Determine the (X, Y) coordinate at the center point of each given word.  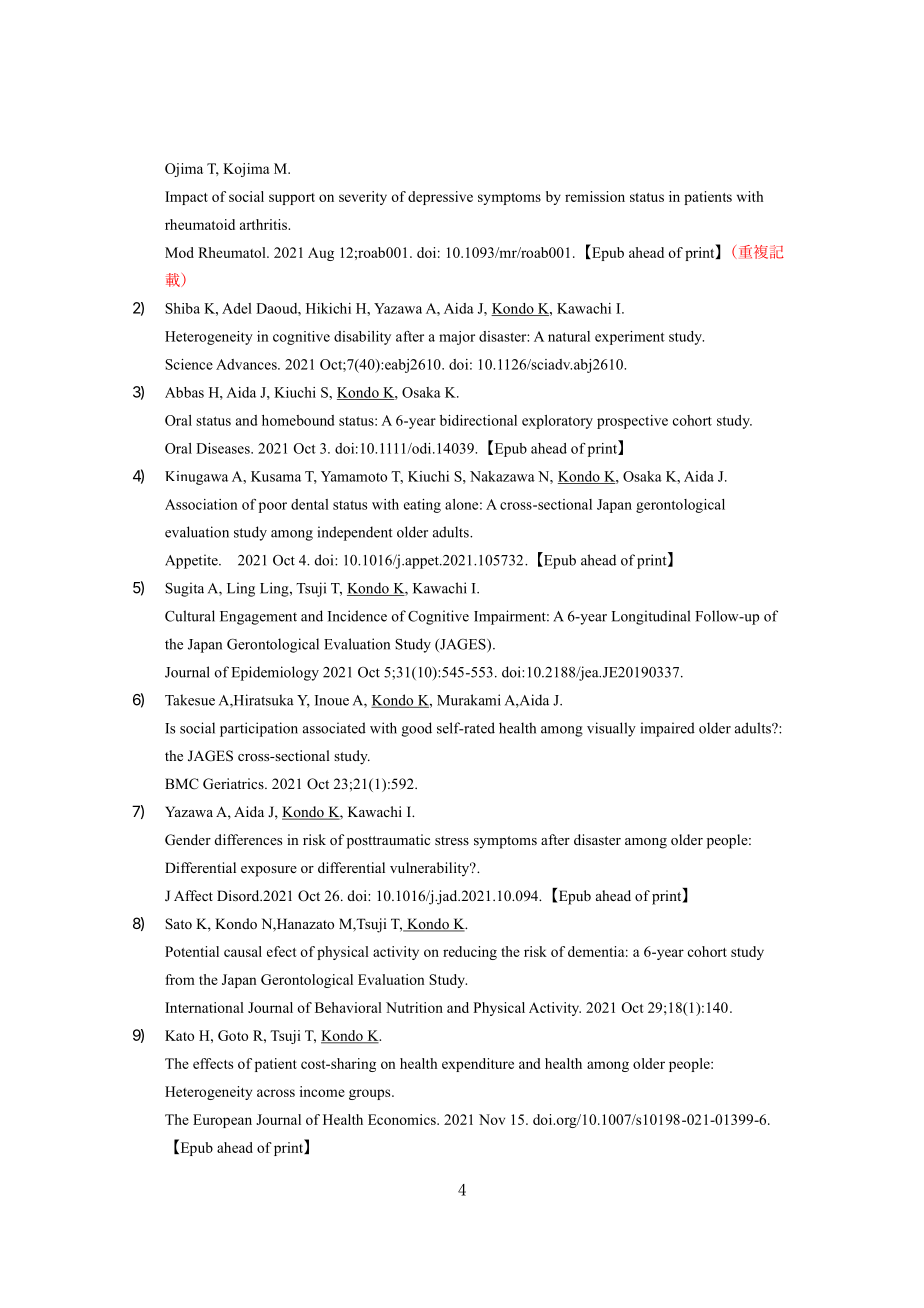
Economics (403, 1119)
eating (422, 506)
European (222, 1121)
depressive (440, 198)
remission (595, 196)
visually (611, 729)
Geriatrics (234, 784)
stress (452, 840)
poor (273, 507)
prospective (632, 422)
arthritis (264, 224)
